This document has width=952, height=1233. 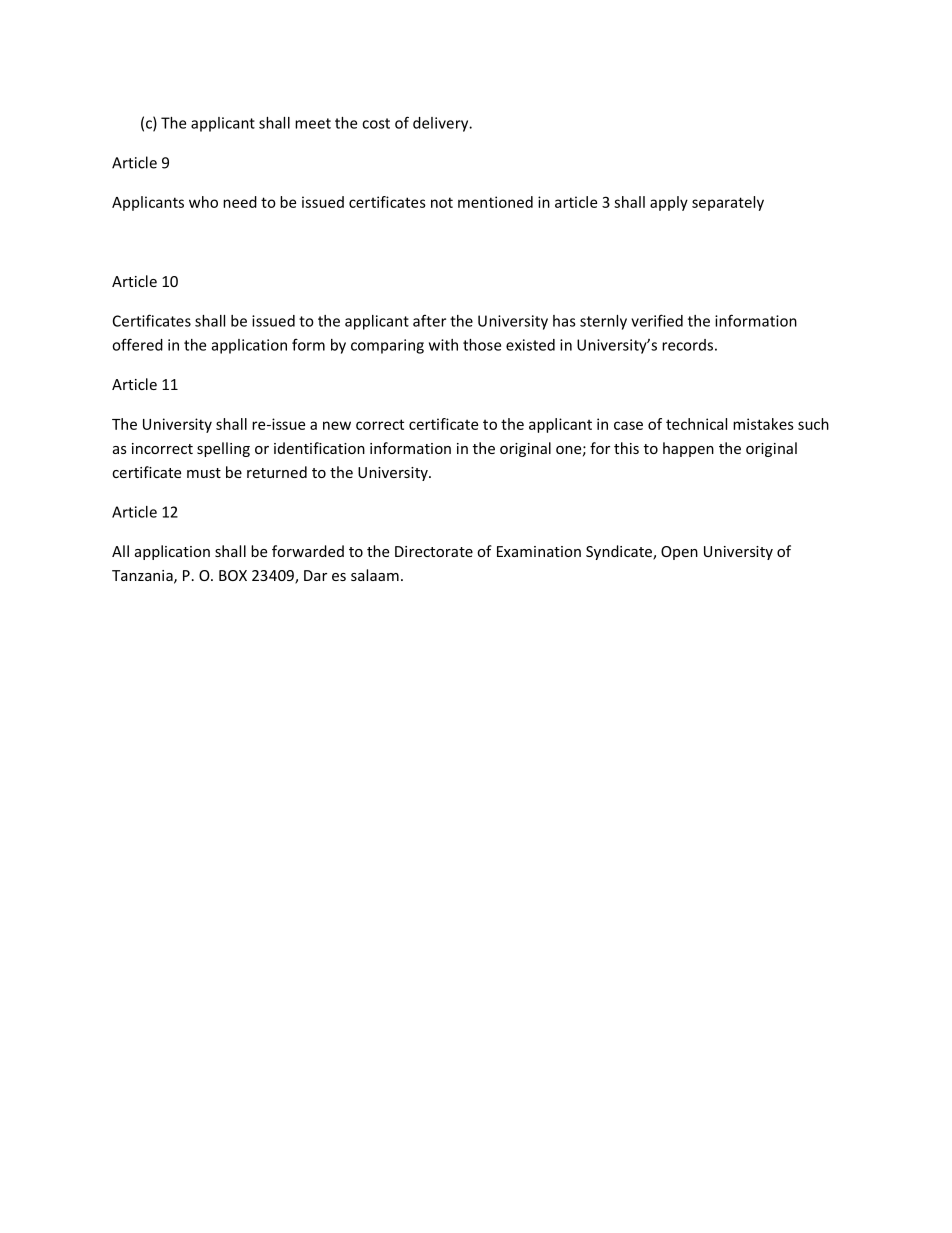 What do you see at coordinates (442, 124) in the document?
I see `delivery` at bounding box center [442, 124].
